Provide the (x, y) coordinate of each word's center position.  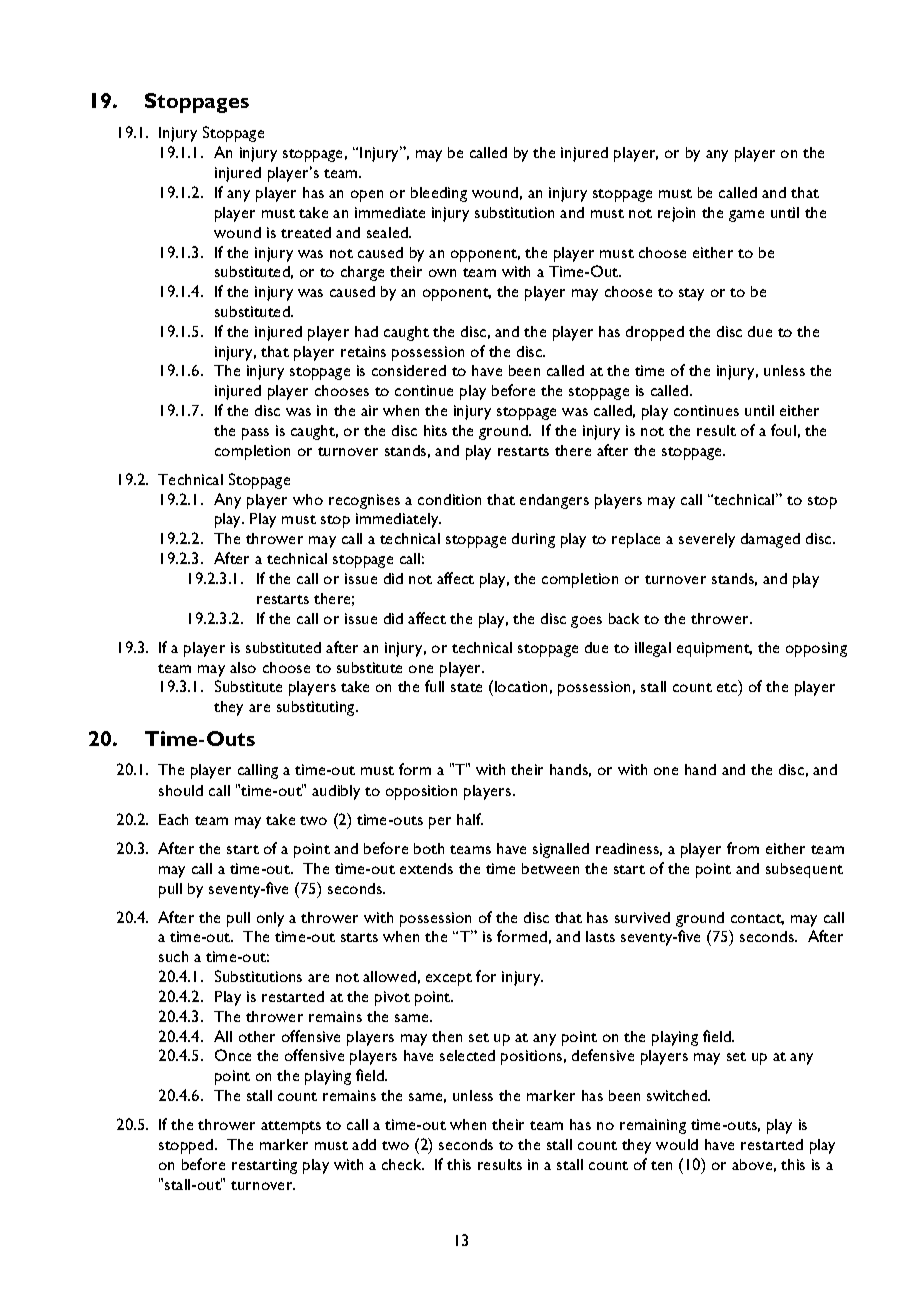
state (466, 687)
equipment (714, 649)
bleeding (439, 194)
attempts (291, 1127)
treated (306, 232)
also (243, 667)
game (746, 216)
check (403, 1164)
